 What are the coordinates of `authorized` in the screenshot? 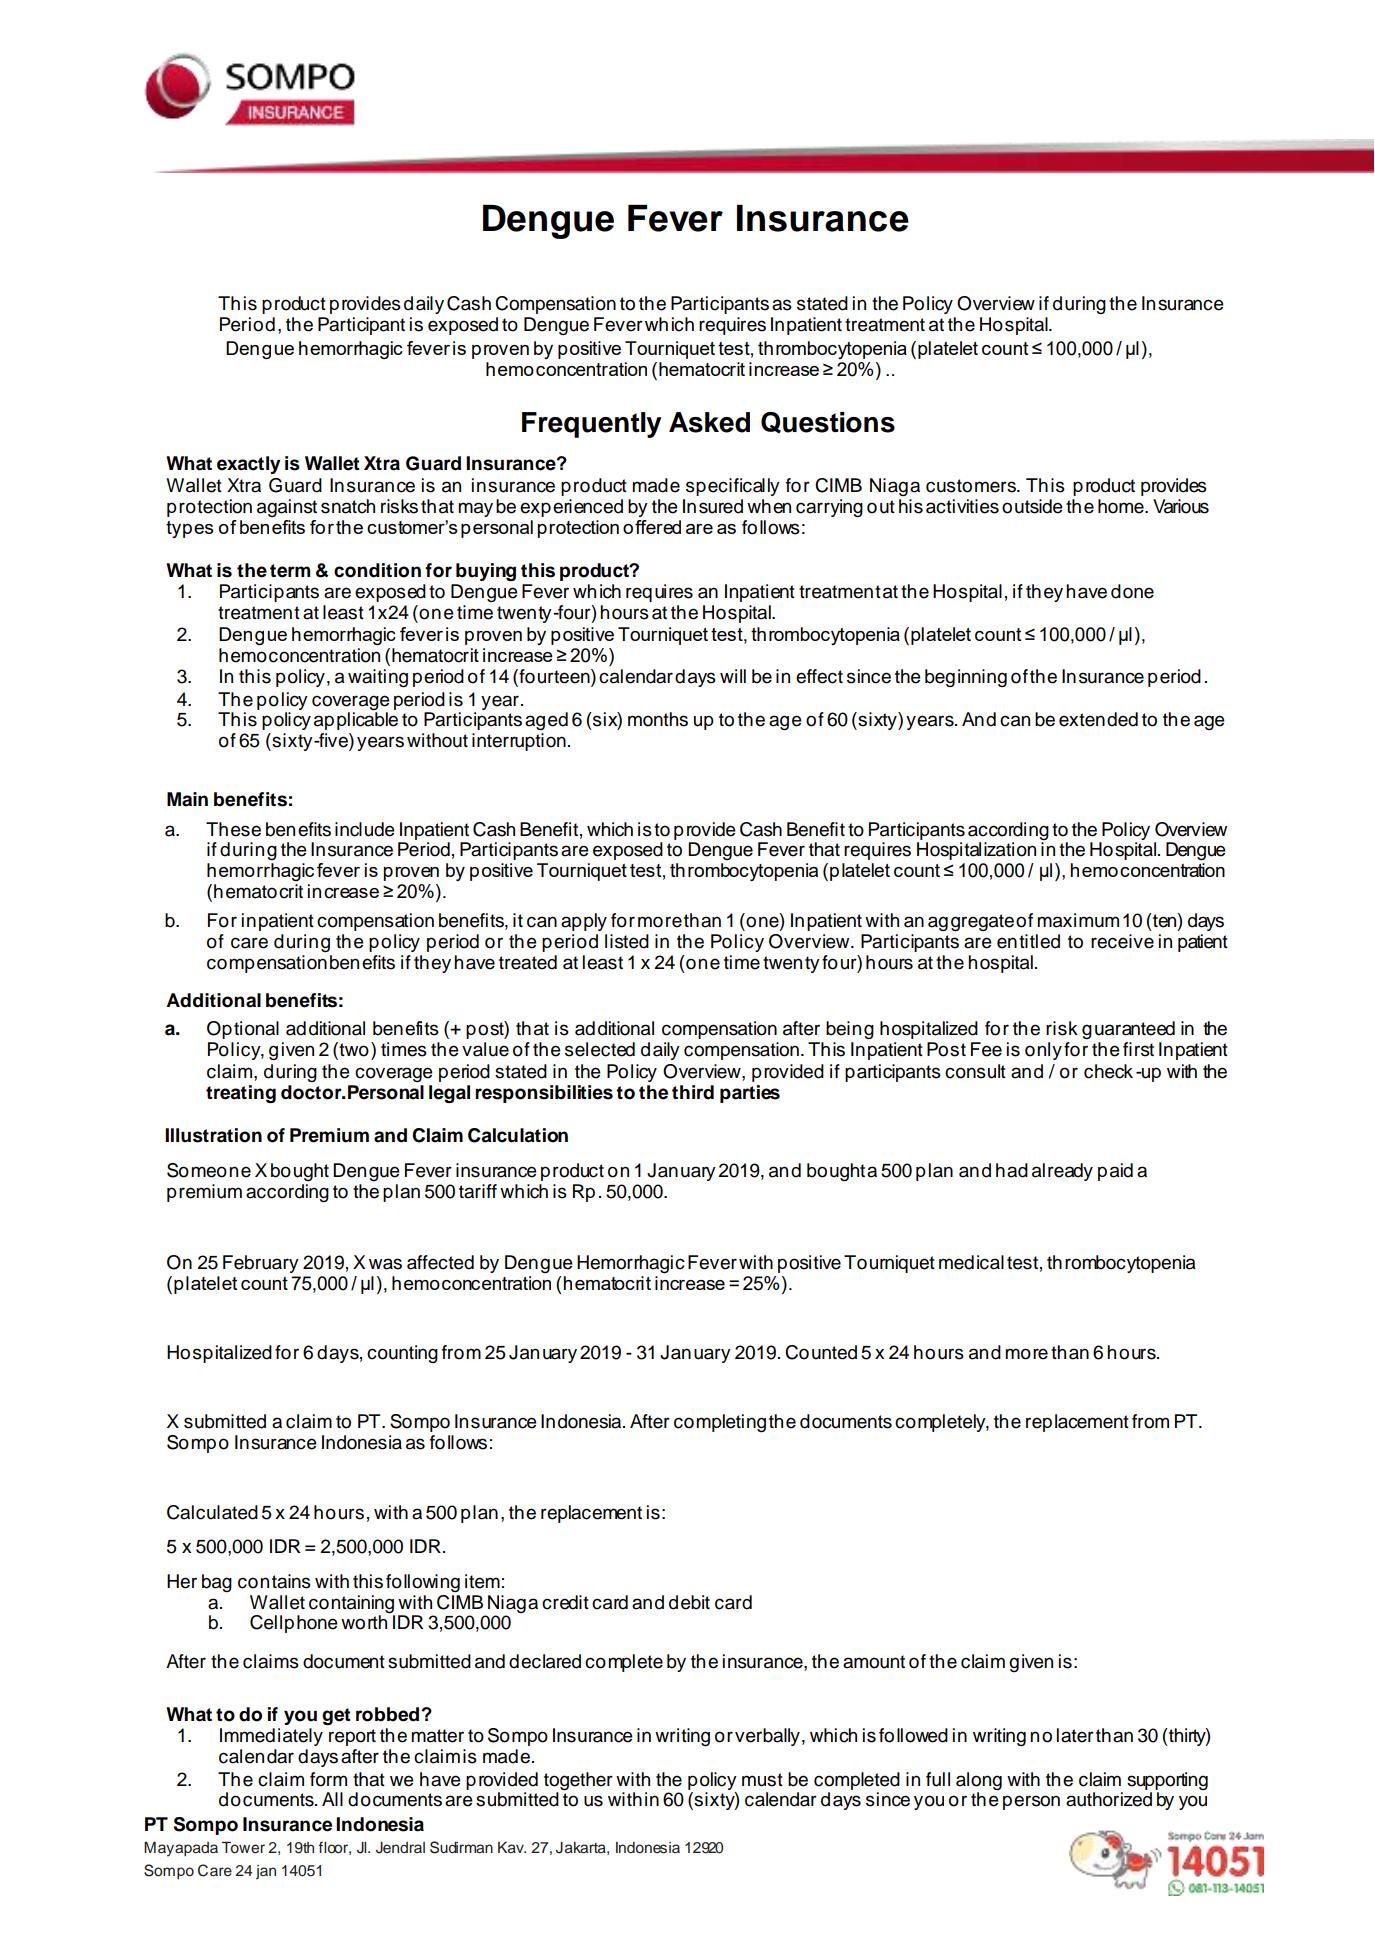 It's located at (1109, 1799).
